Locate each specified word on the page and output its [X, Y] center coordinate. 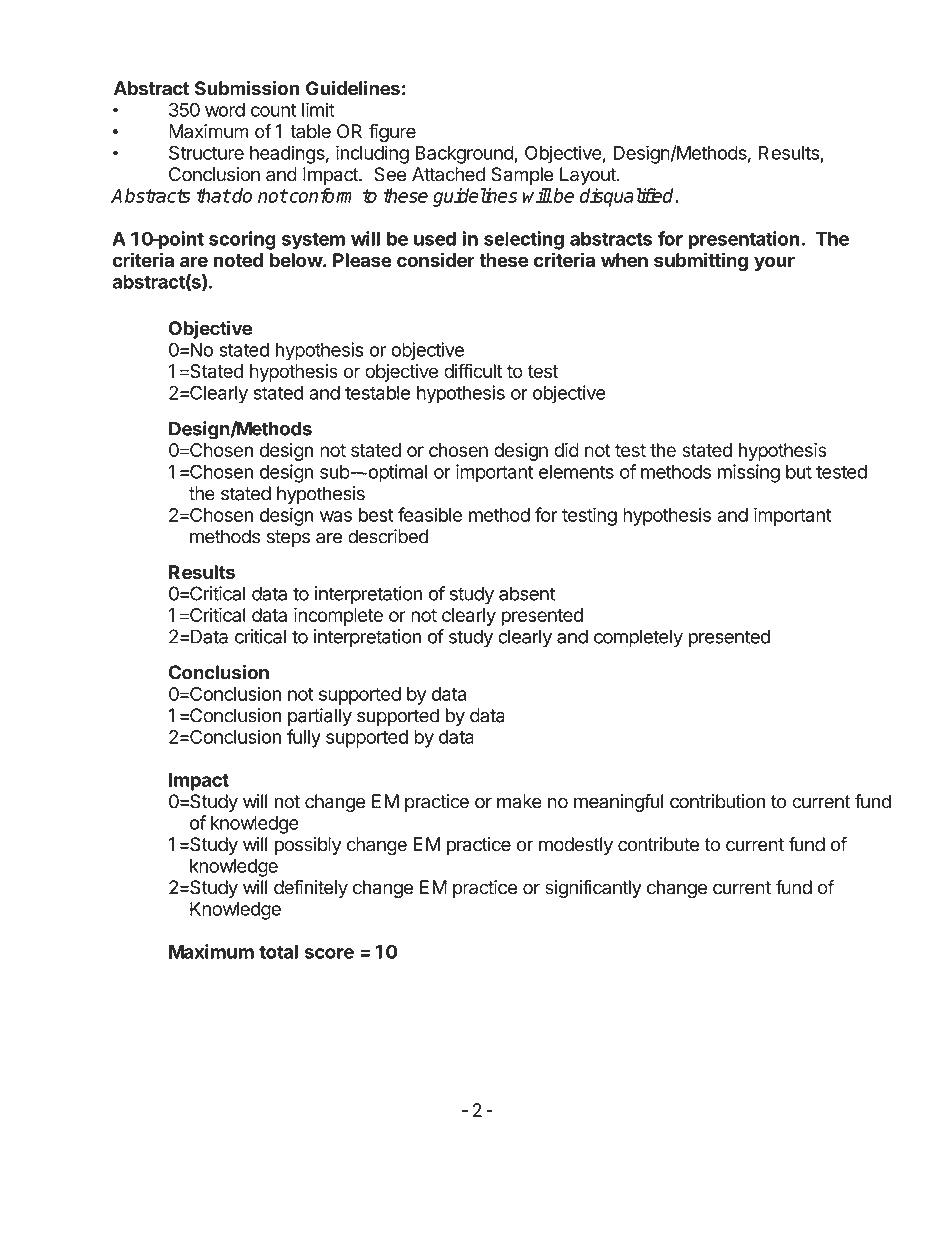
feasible [430, 514]
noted [238, 260]
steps [288, 538]
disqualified [628, 197]
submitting [701, 261]
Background [464, 155]
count [273, 110]
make [519, 801]
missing [749, 473]
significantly [593, 889]
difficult [473, 370]
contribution [717, 801]
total [278, 952]
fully [304, 738]
